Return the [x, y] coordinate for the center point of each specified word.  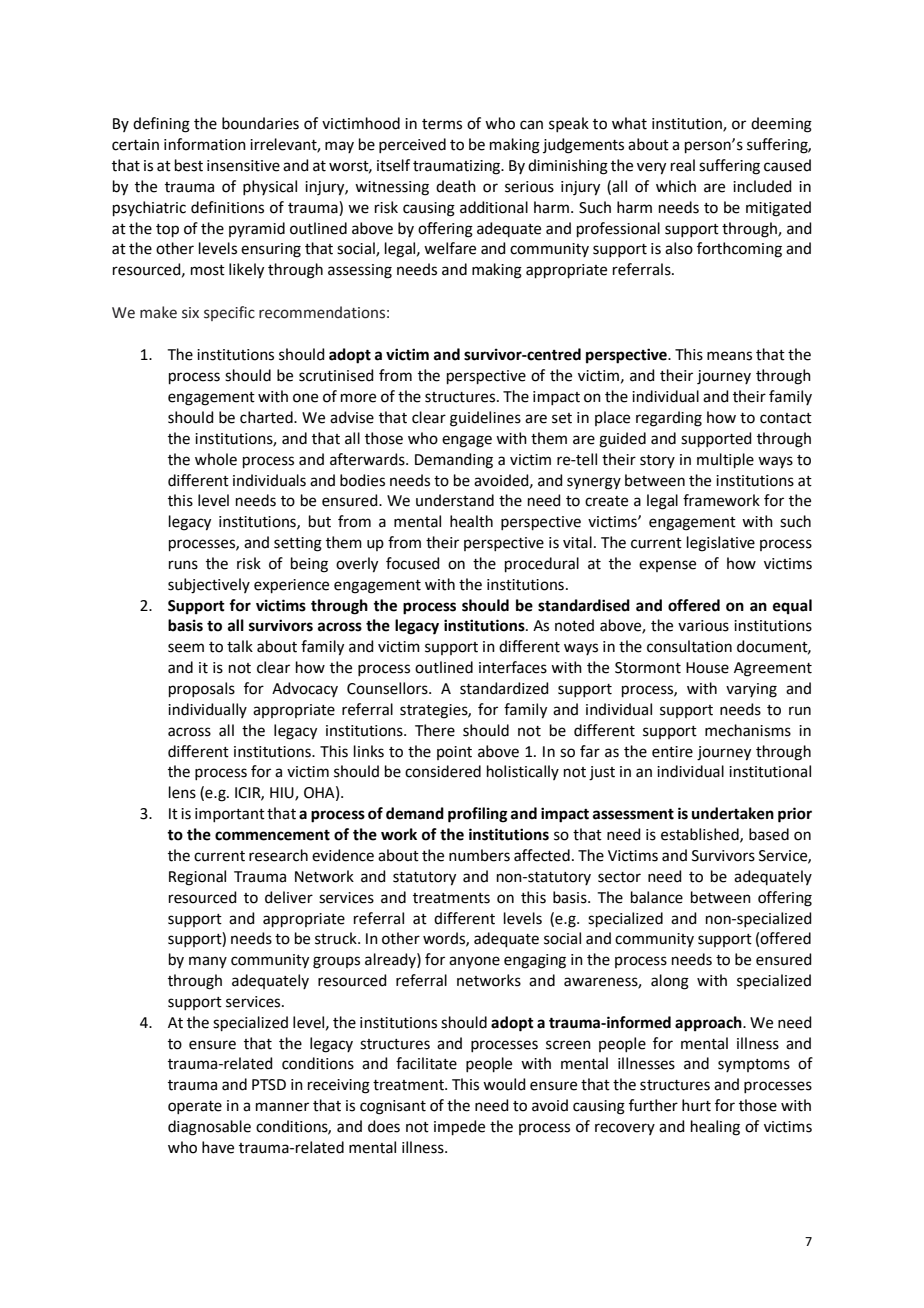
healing [715, 1128]
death [456, 186]
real [683, 165]
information [205, 144]
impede [459, 1127]
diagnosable [209, 1128]
